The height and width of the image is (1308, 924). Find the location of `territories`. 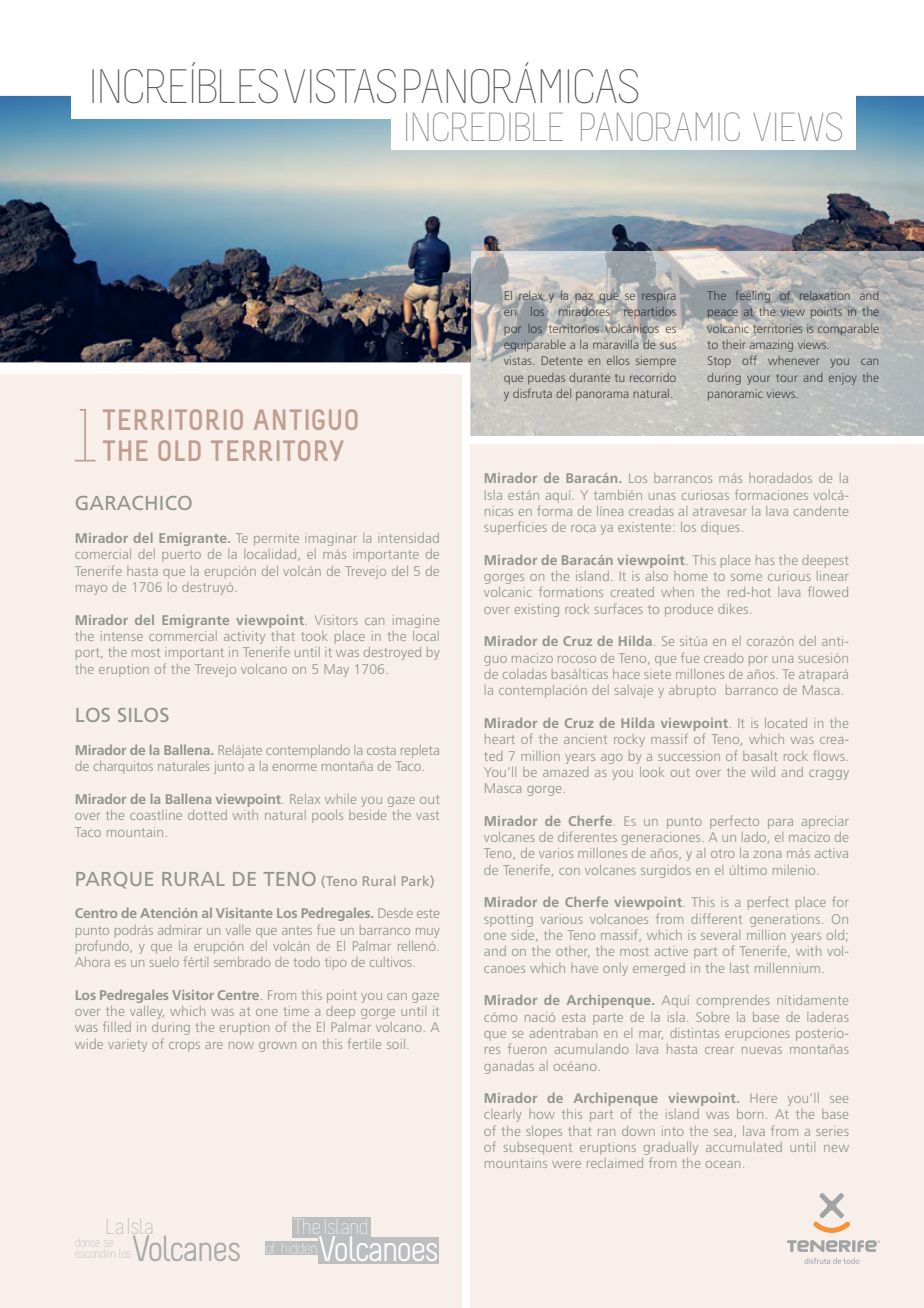

territories is located at coordinates (778, 328).
